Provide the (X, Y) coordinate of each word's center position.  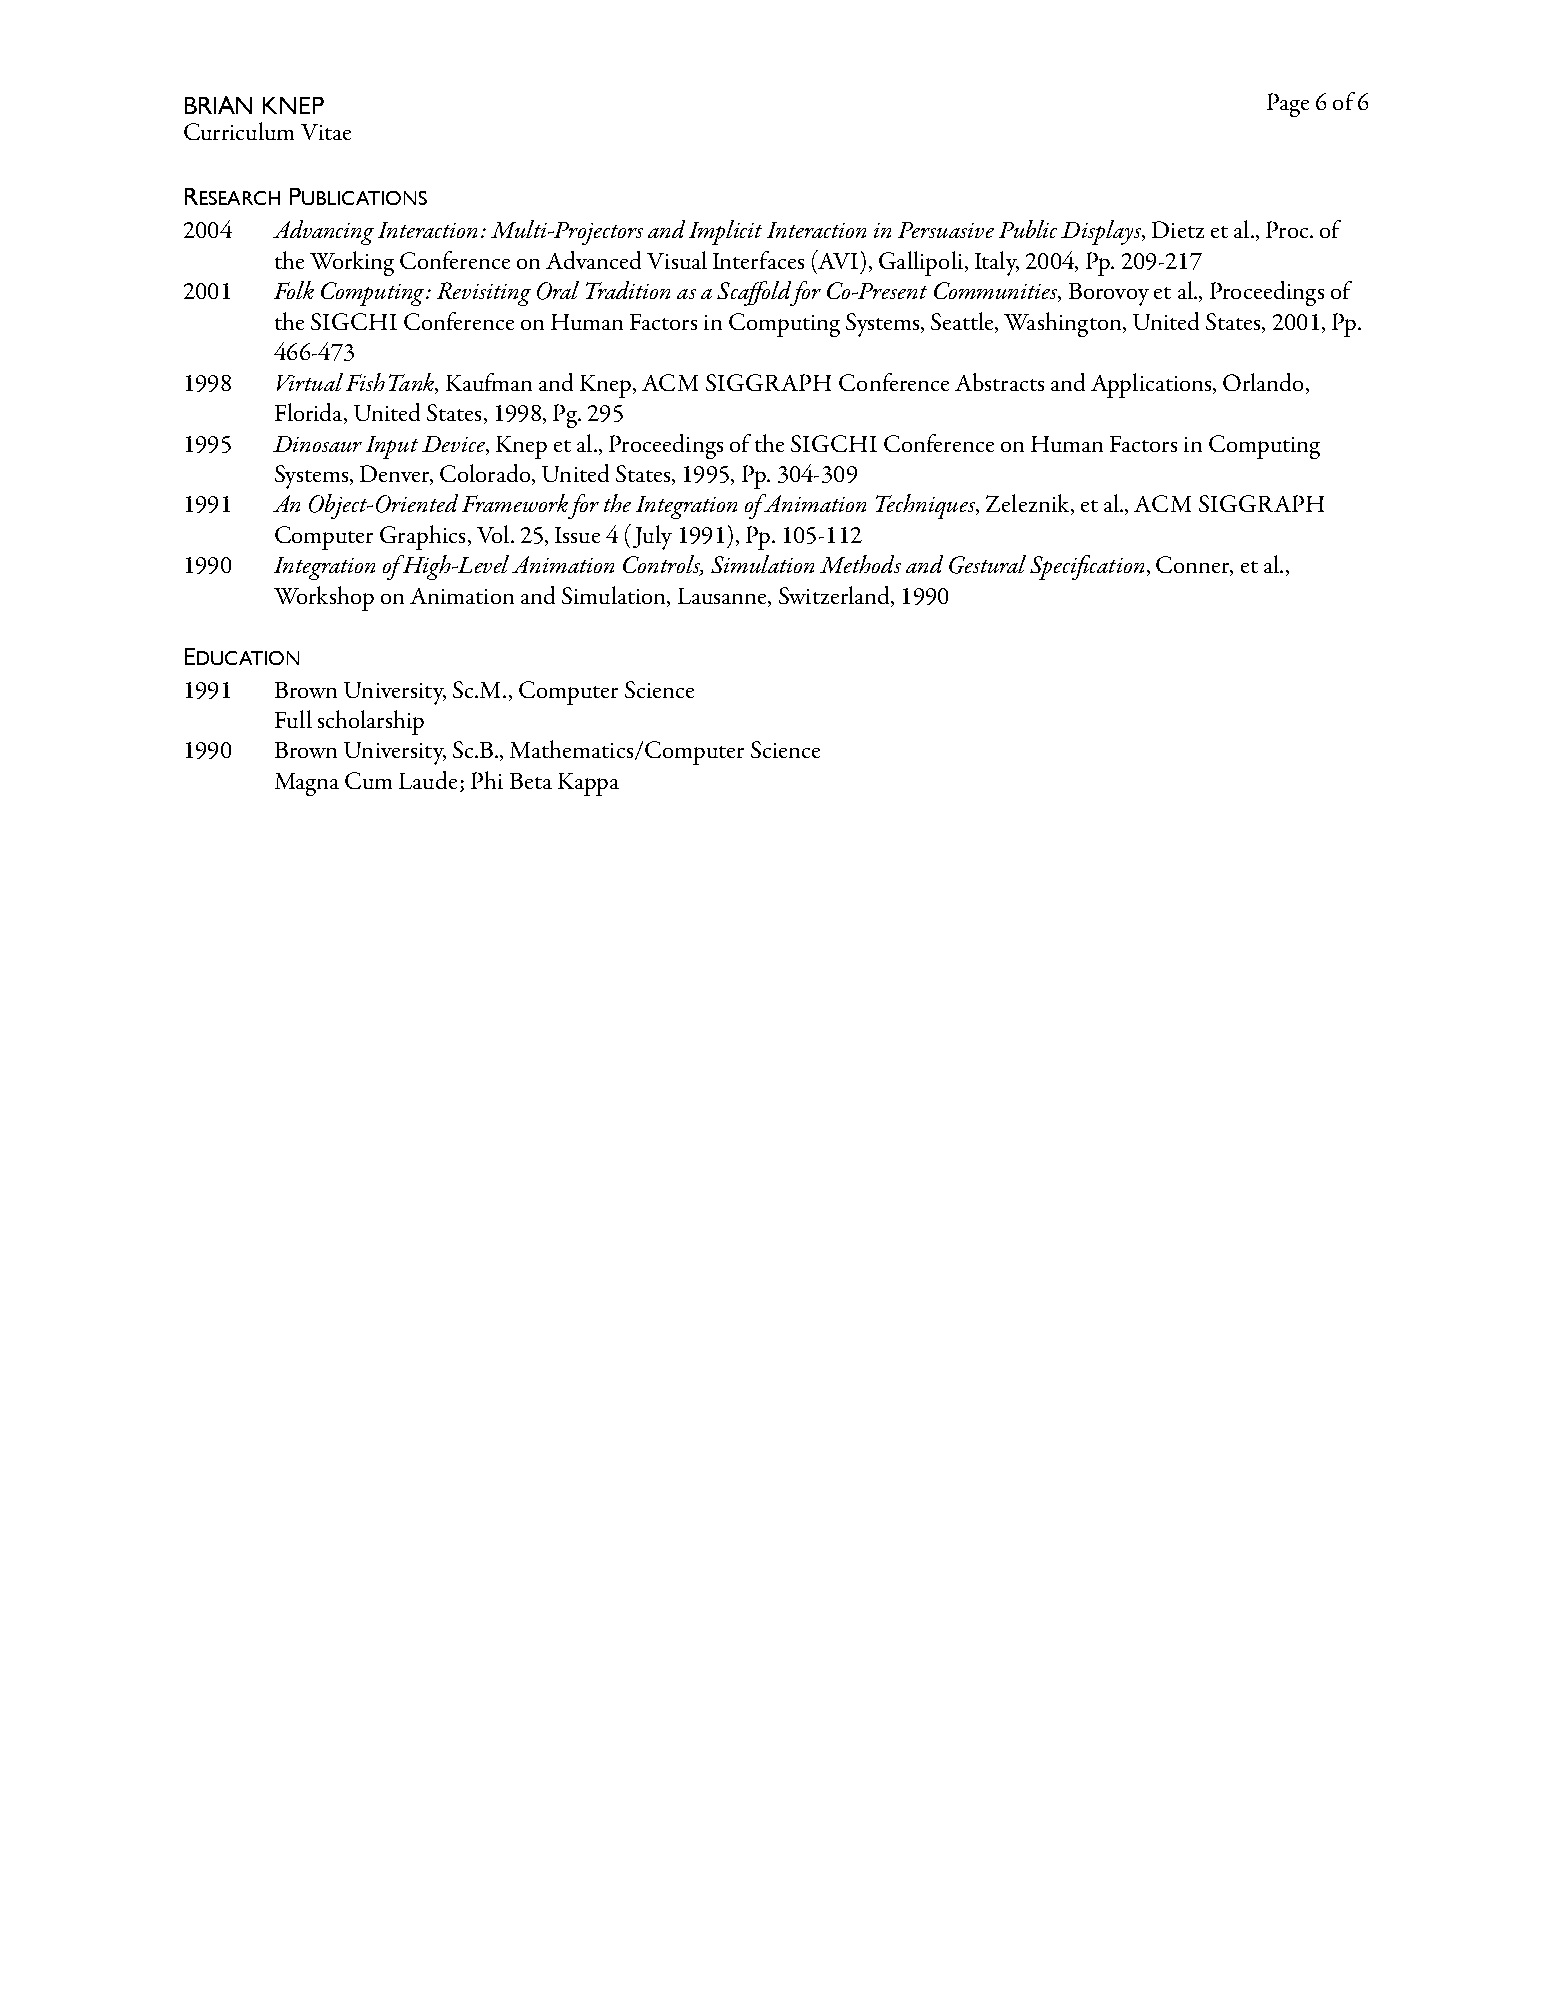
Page (1288, 105)
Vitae (326, 132)
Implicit (725, 232)
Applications (1152, 385)
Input (392, 447)
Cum (368, 780)
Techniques (926, 506)
